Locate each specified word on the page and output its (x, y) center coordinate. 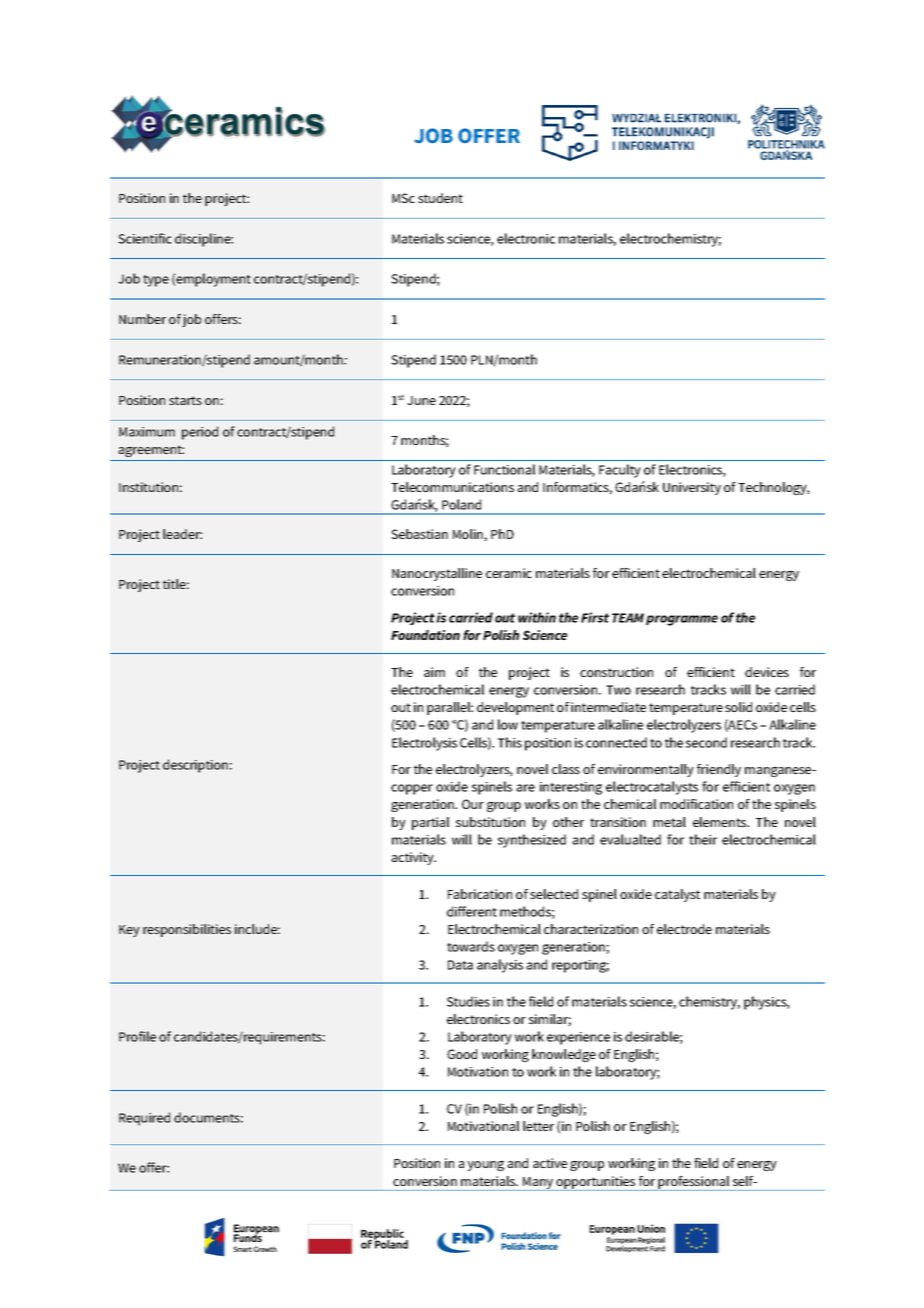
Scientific (145, 238)
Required (144, 1119)
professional (694, 1183)
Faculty (619, 471)
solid (738, 707)
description (195, 766)
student (440, 198)
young (485, 1166)
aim (434, 672)
